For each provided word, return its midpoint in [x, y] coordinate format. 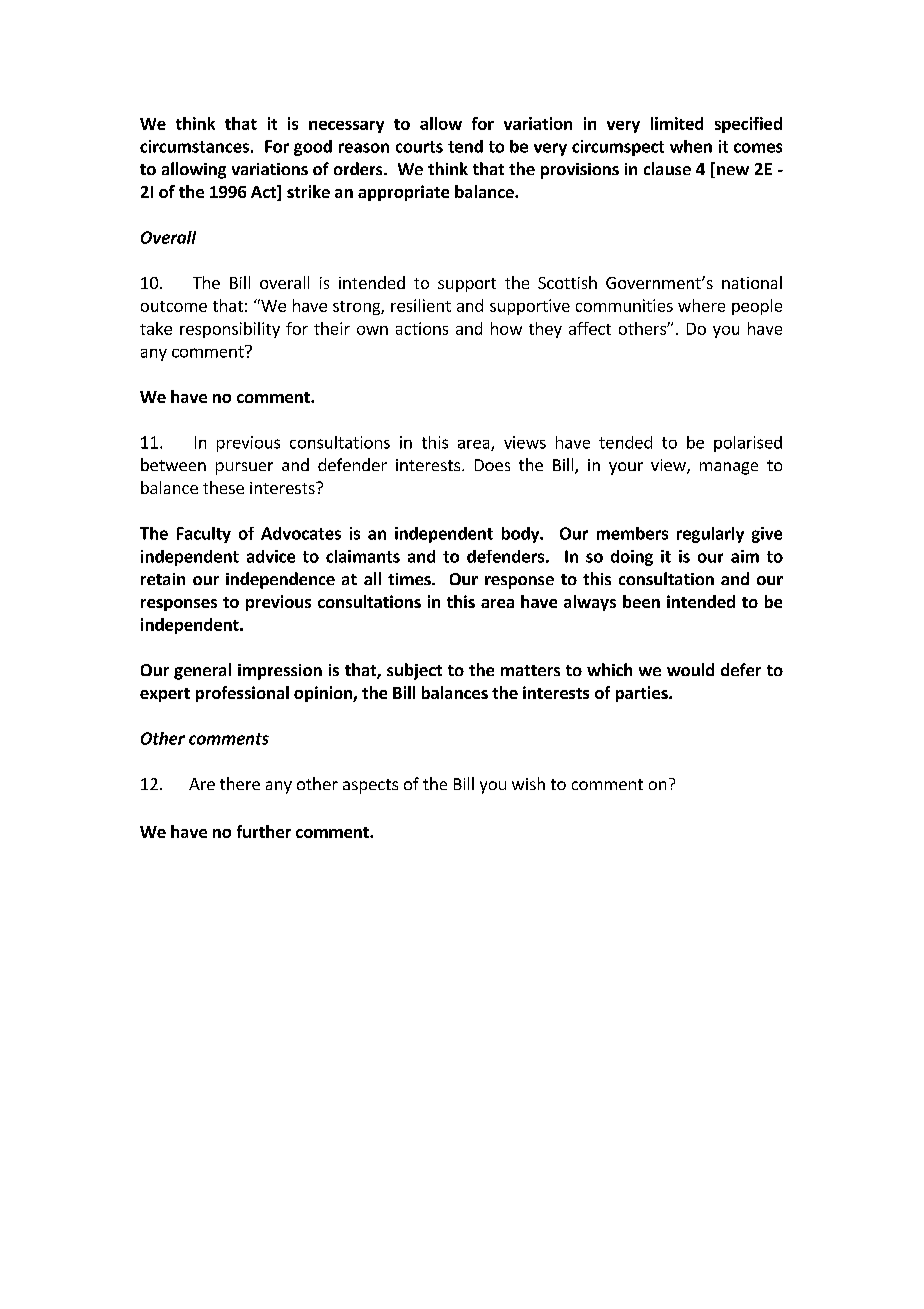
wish [528, 783]
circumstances [194, 146]
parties [643, 694]
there [240, 783]
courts [419, 147]
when [691, 146]
